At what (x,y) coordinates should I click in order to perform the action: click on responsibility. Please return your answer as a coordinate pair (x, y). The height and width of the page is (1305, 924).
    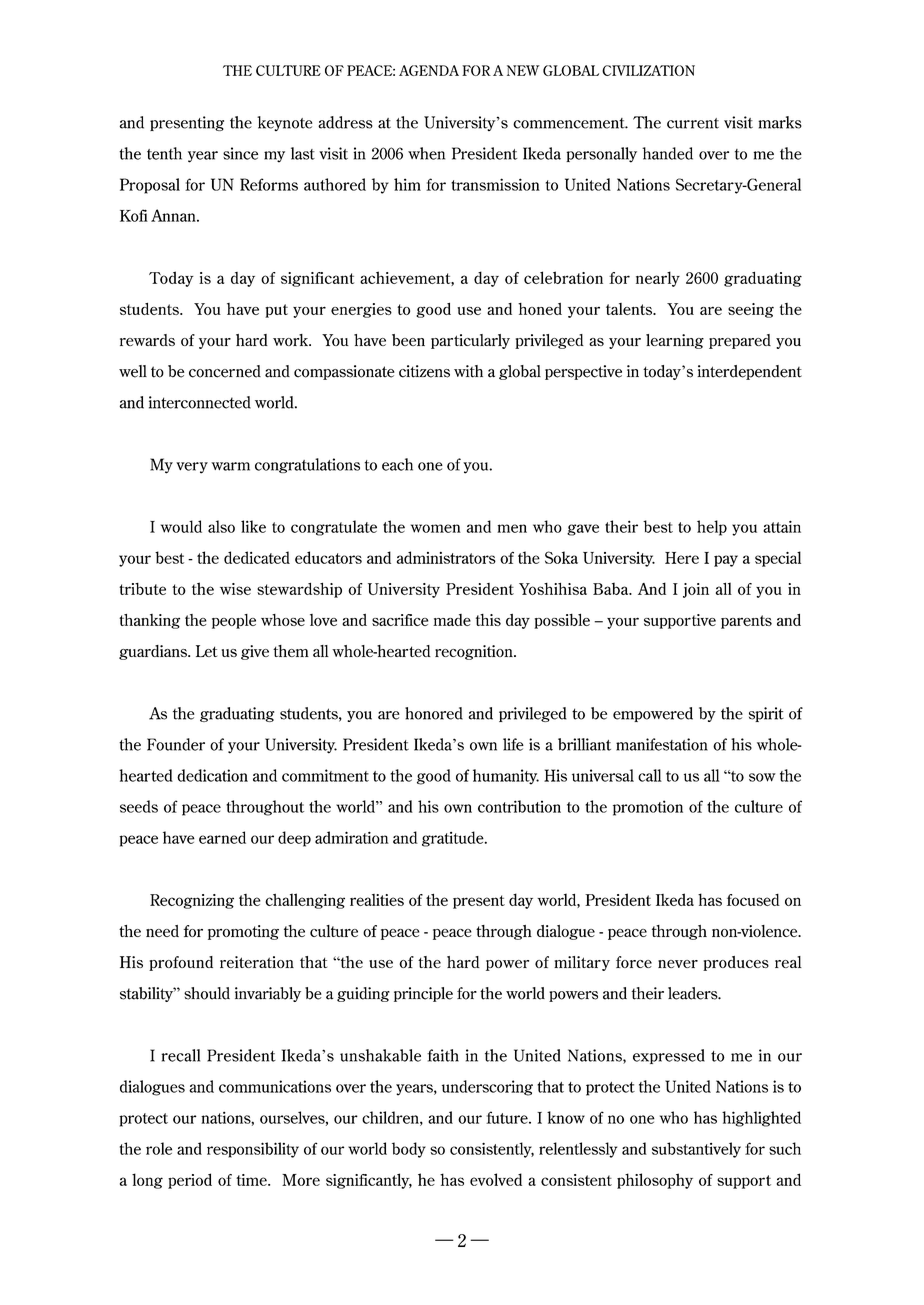
    Looking at the image, I should click on (253, 1150).
